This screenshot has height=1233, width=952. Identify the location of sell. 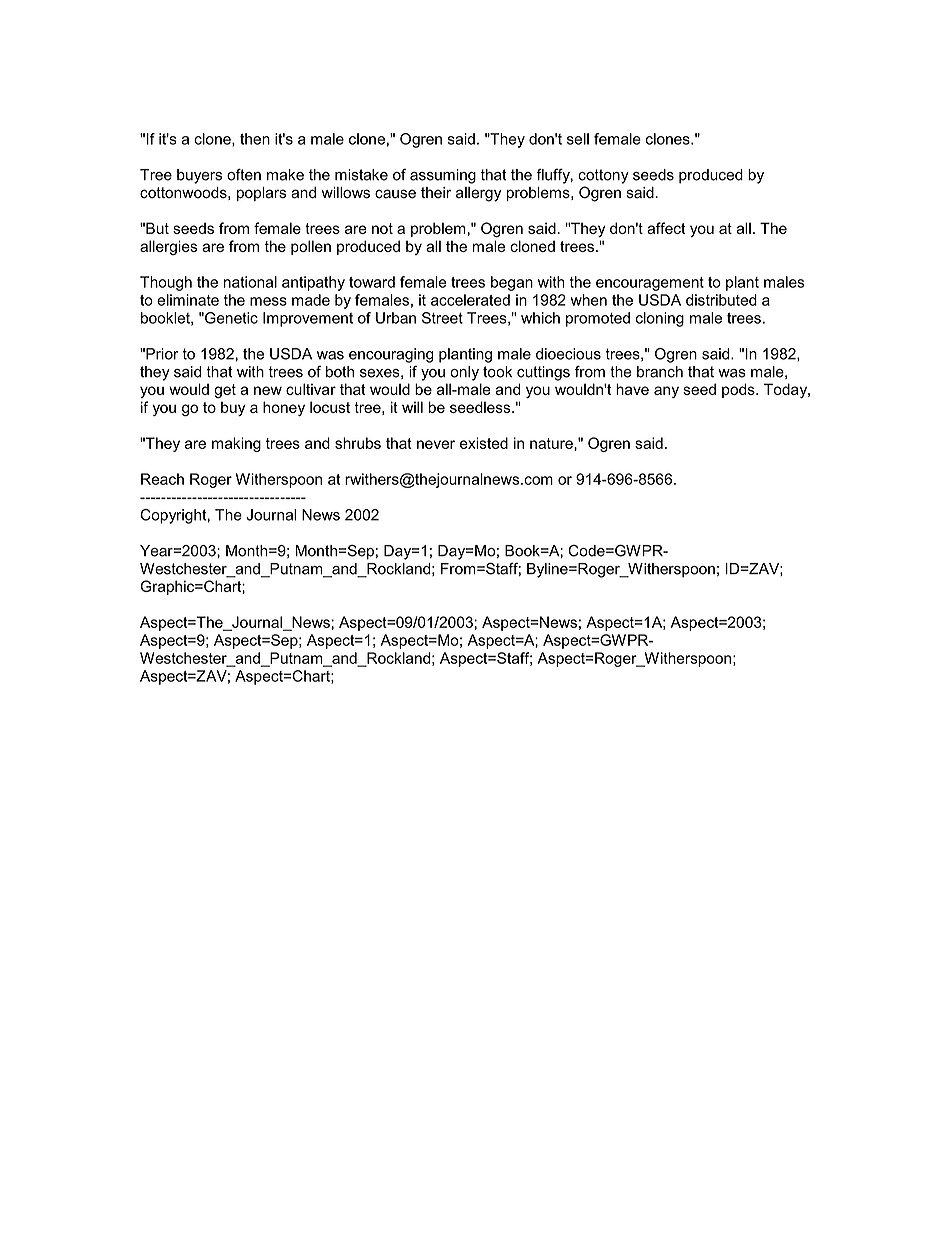
(578, 139).
